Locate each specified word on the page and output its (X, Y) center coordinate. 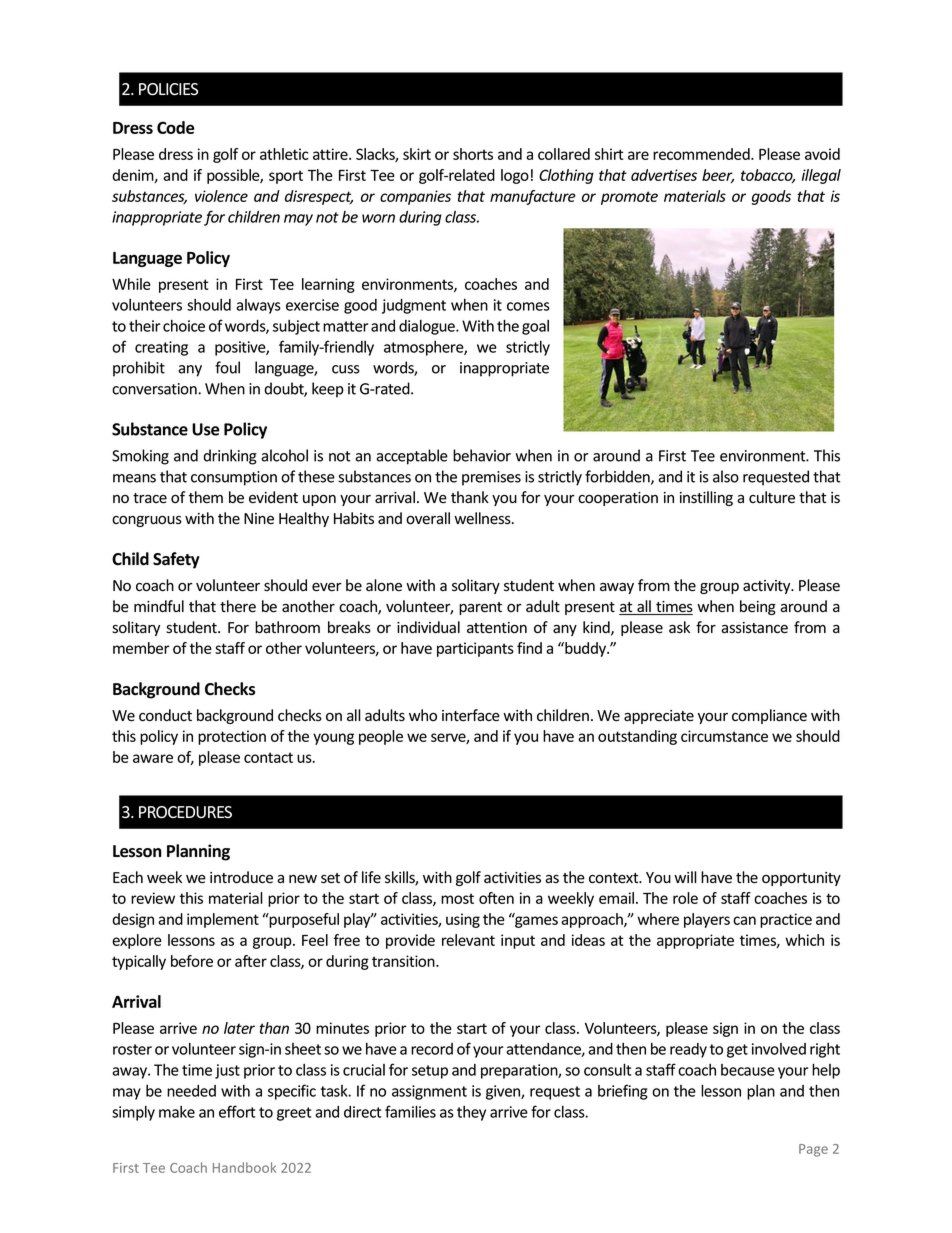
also (726, 476)
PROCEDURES (185, 812)
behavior (482, 455)
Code (175, 127)
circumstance (724, 736)
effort (237, 1111)
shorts (473, 154)
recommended (702, 154)
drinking (230, 457)
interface (471, 715)
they (471, 1113)
